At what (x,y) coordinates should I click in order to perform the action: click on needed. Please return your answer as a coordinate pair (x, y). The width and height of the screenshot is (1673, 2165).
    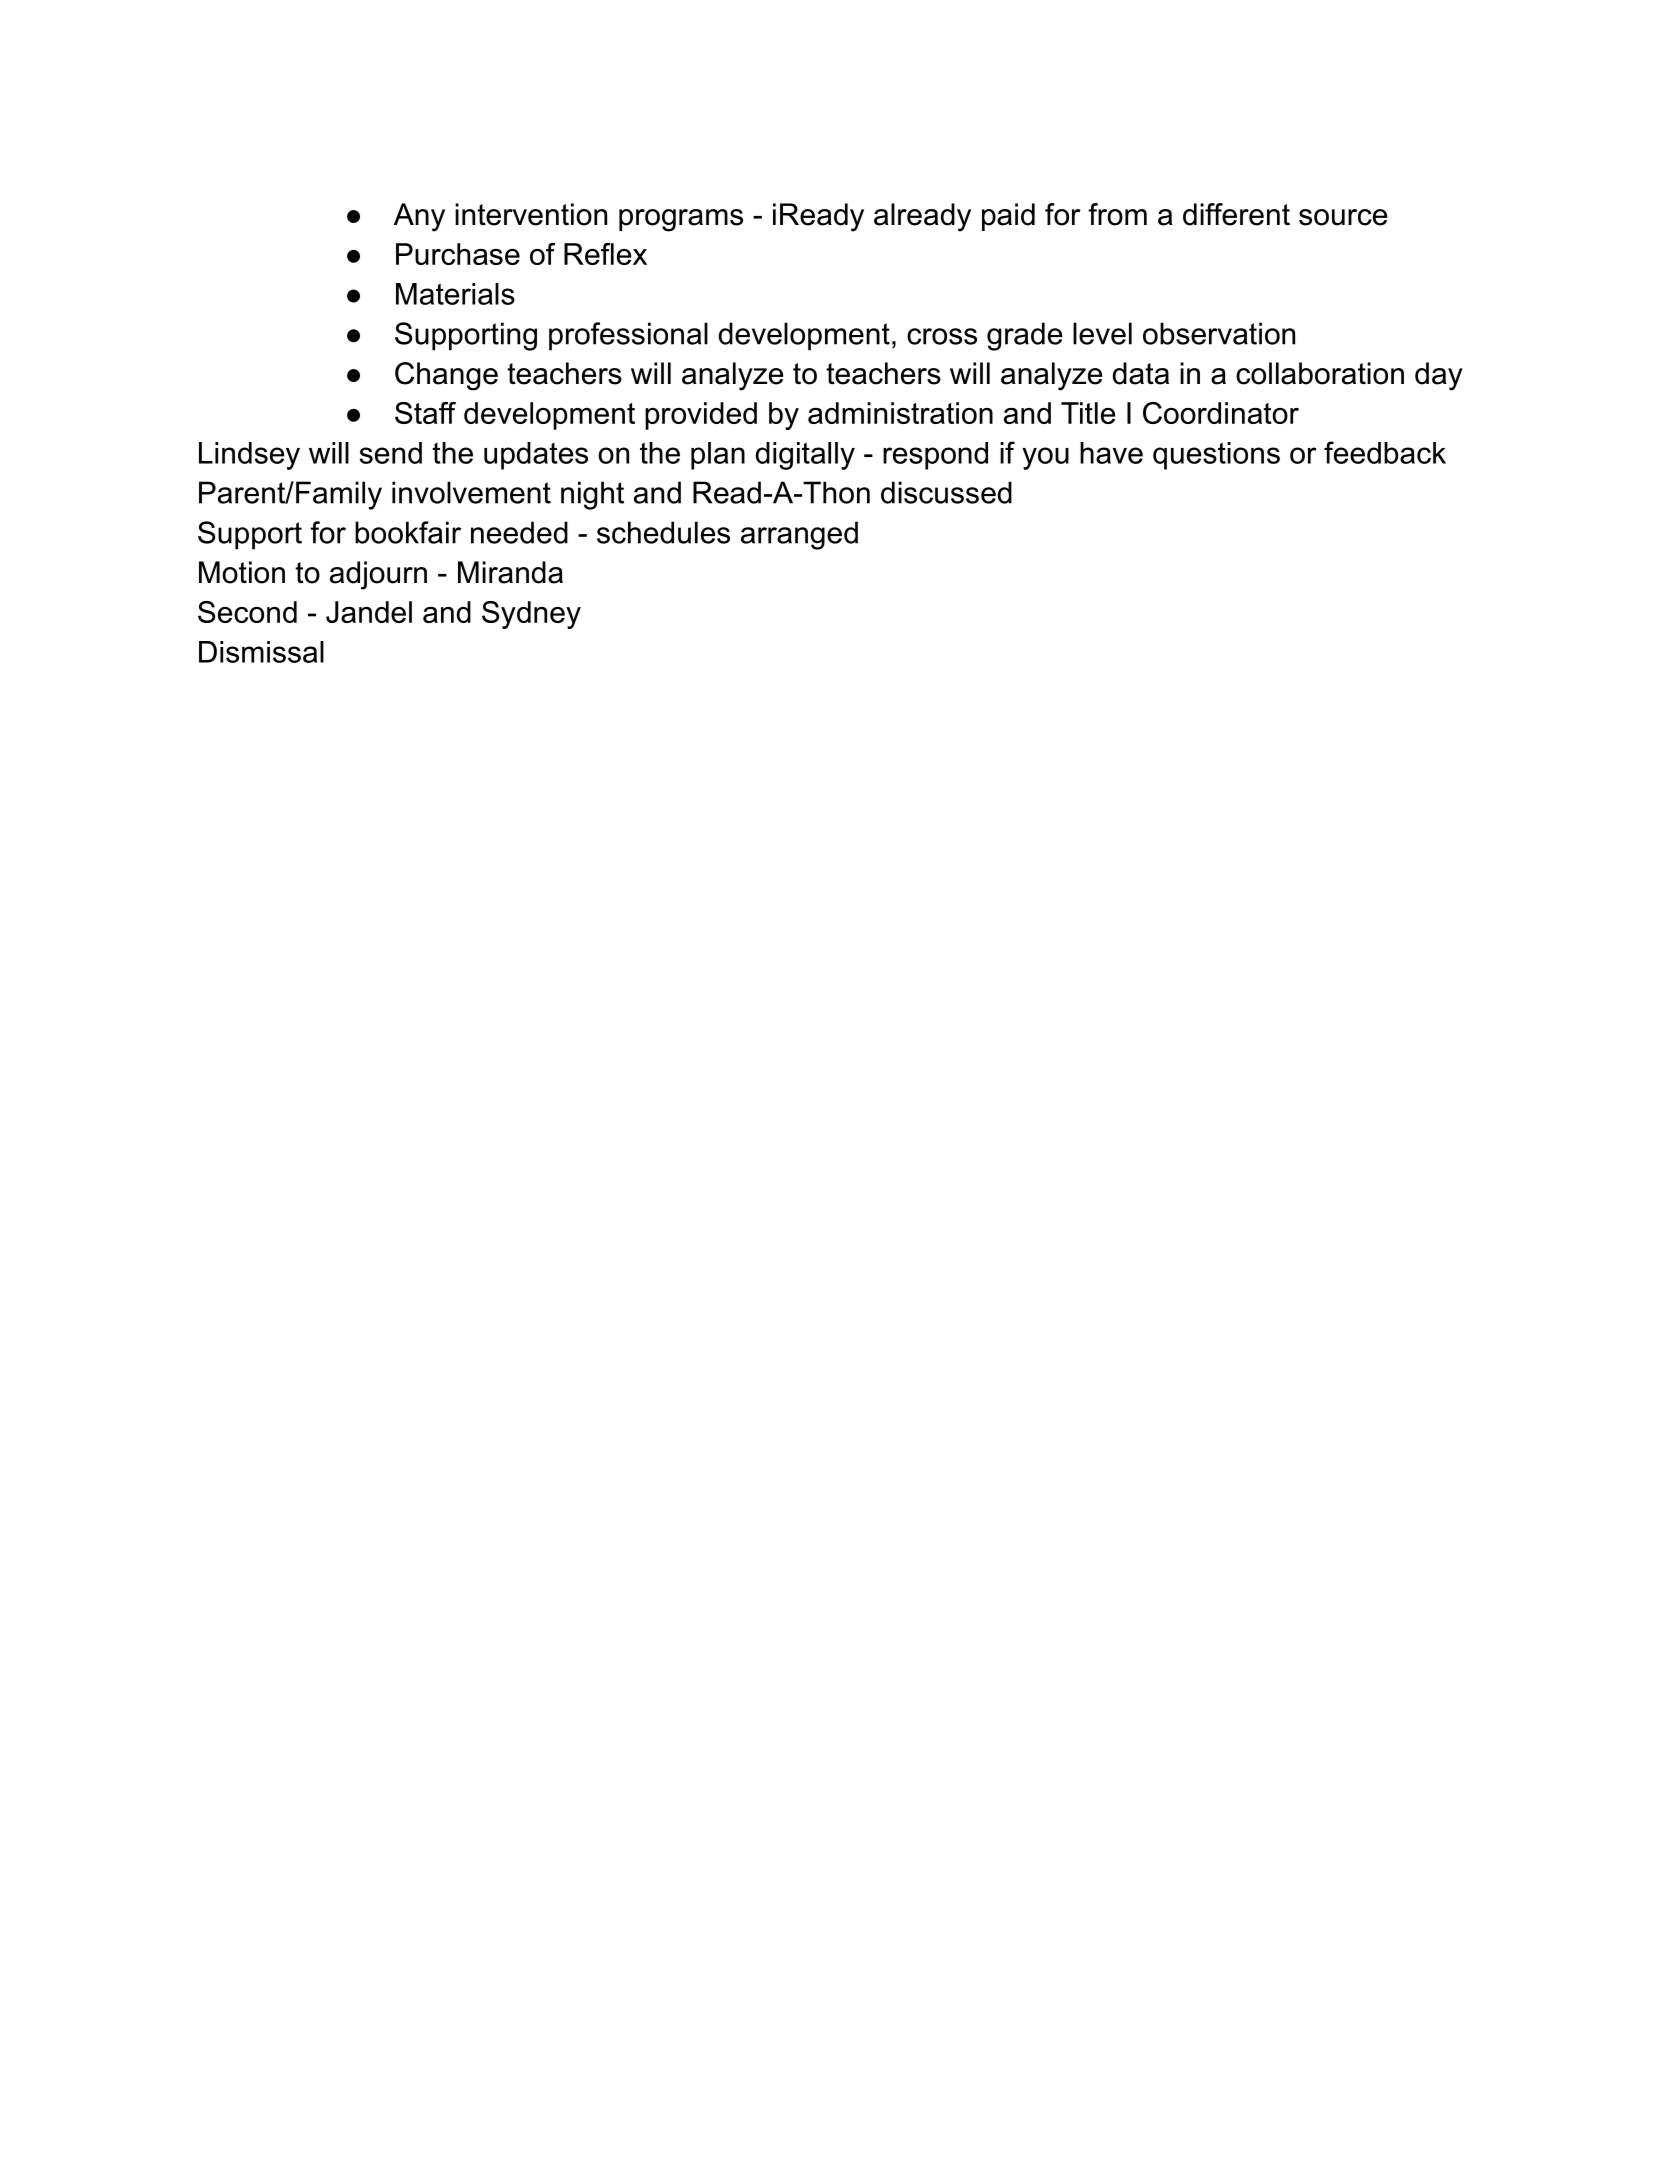
    Looking at the image, I should click on (519, 532).
